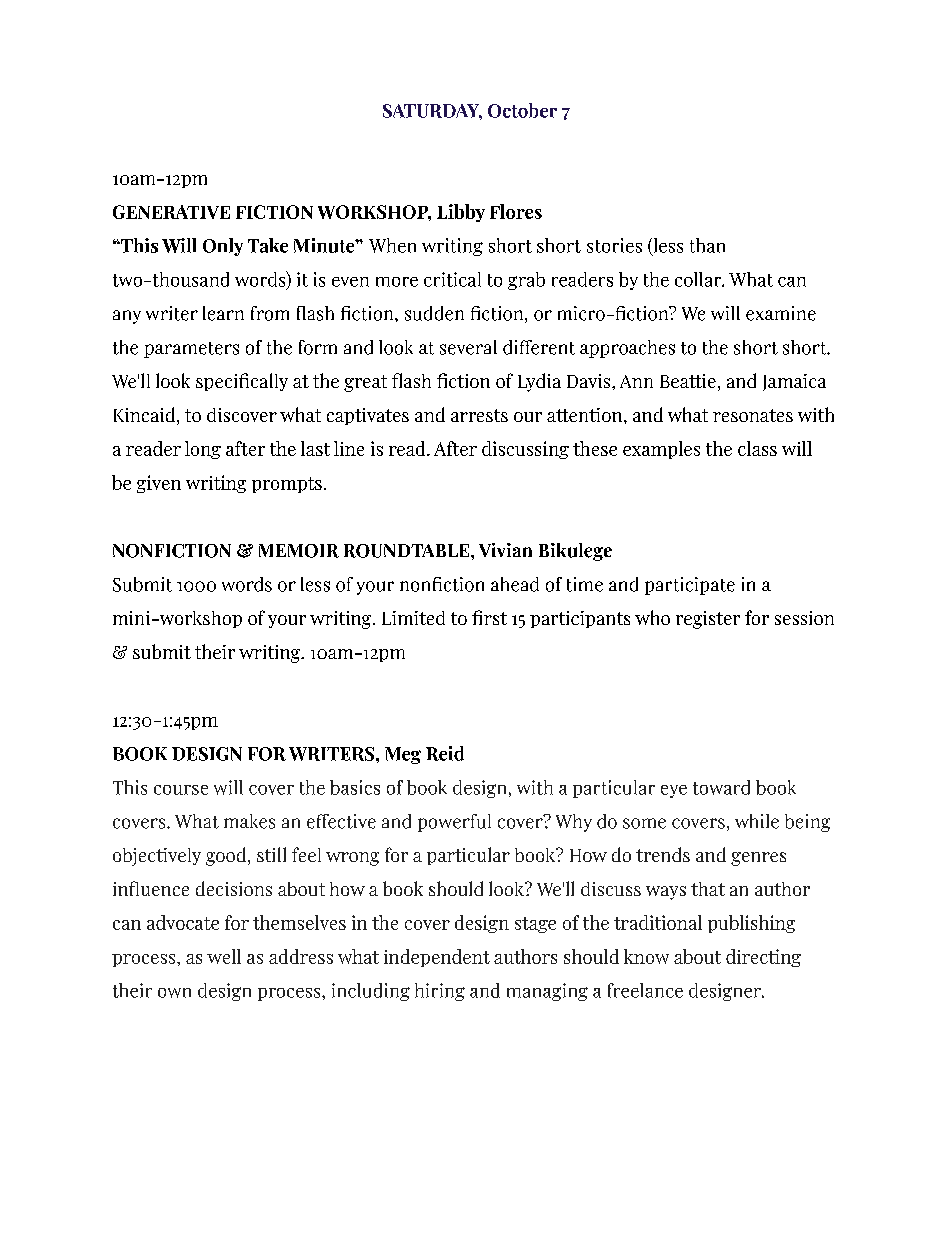 This screenshot has width=952, height=1233. I want to click on Reid, so click(445, 753).
